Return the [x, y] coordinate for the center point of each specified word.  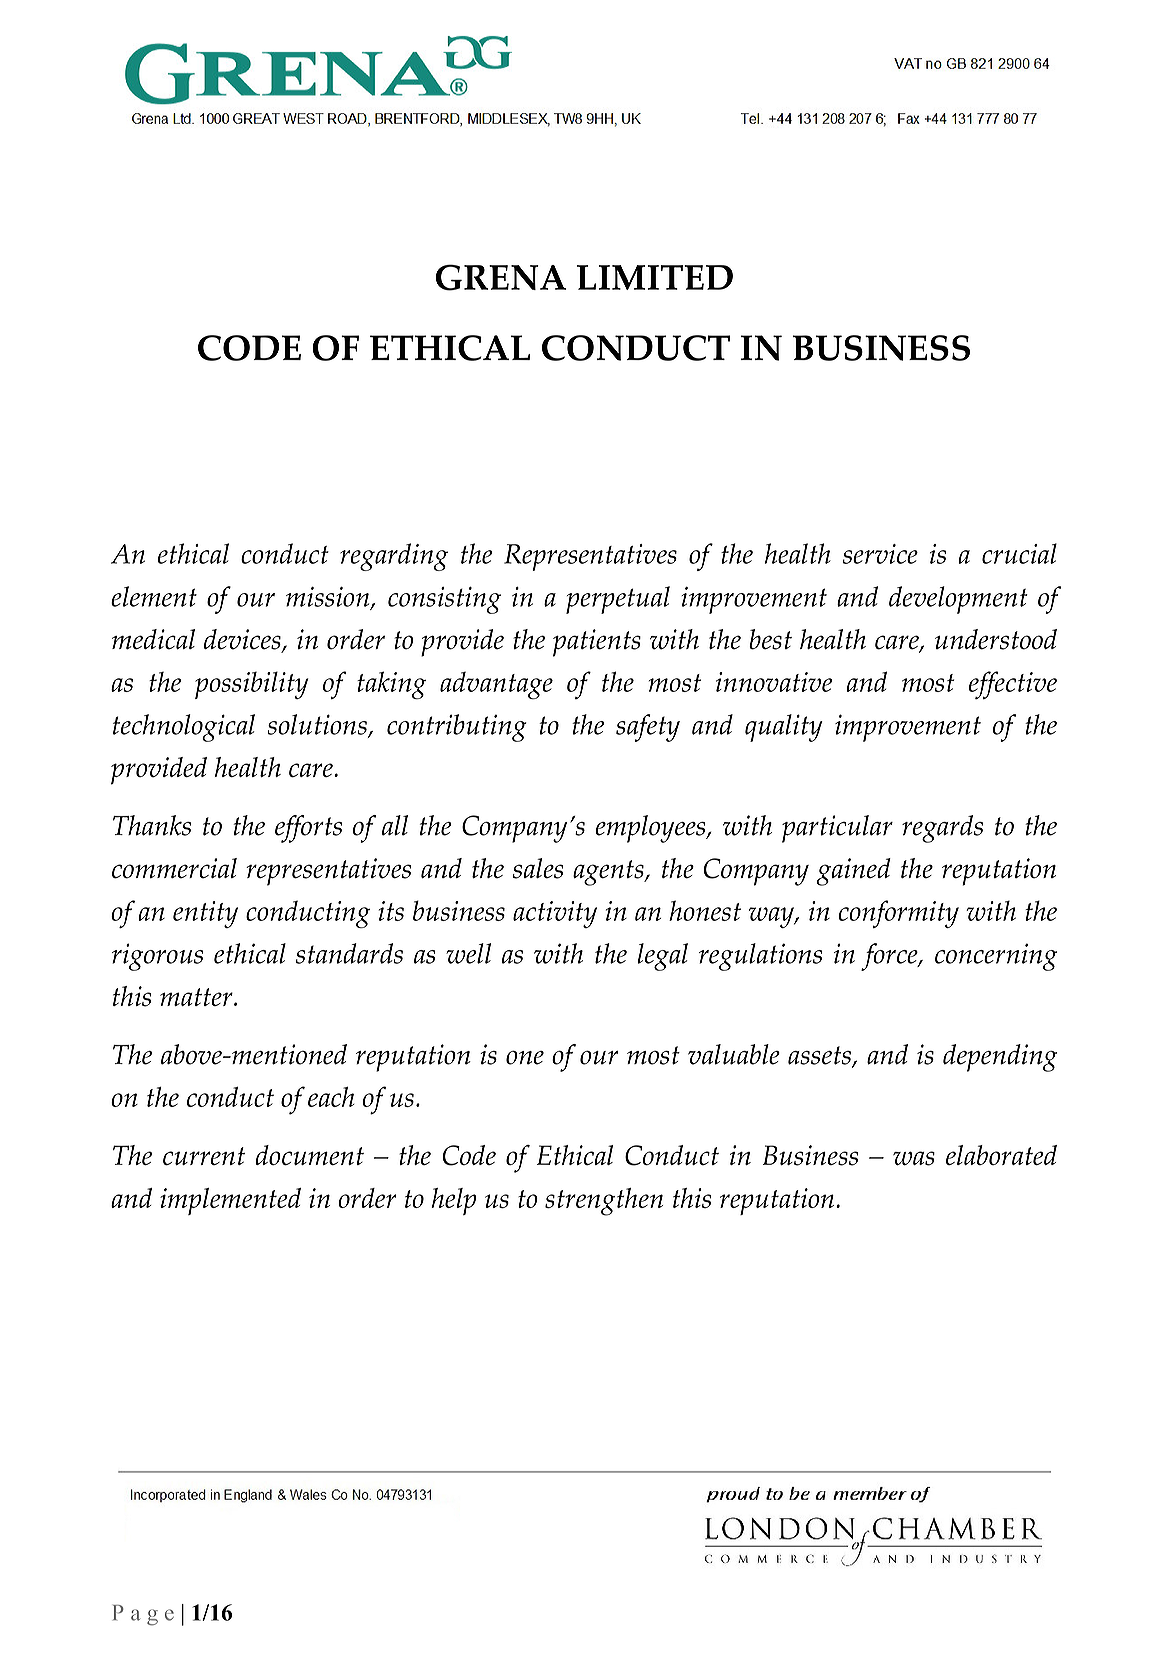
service [880, 554]
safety [648, 728]
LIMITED [655, 277]
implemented [230, 1201]
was [914, 1158]
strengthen [604, 1202]
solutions [318, 726]
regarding [394, 557]
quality [784, 728]
